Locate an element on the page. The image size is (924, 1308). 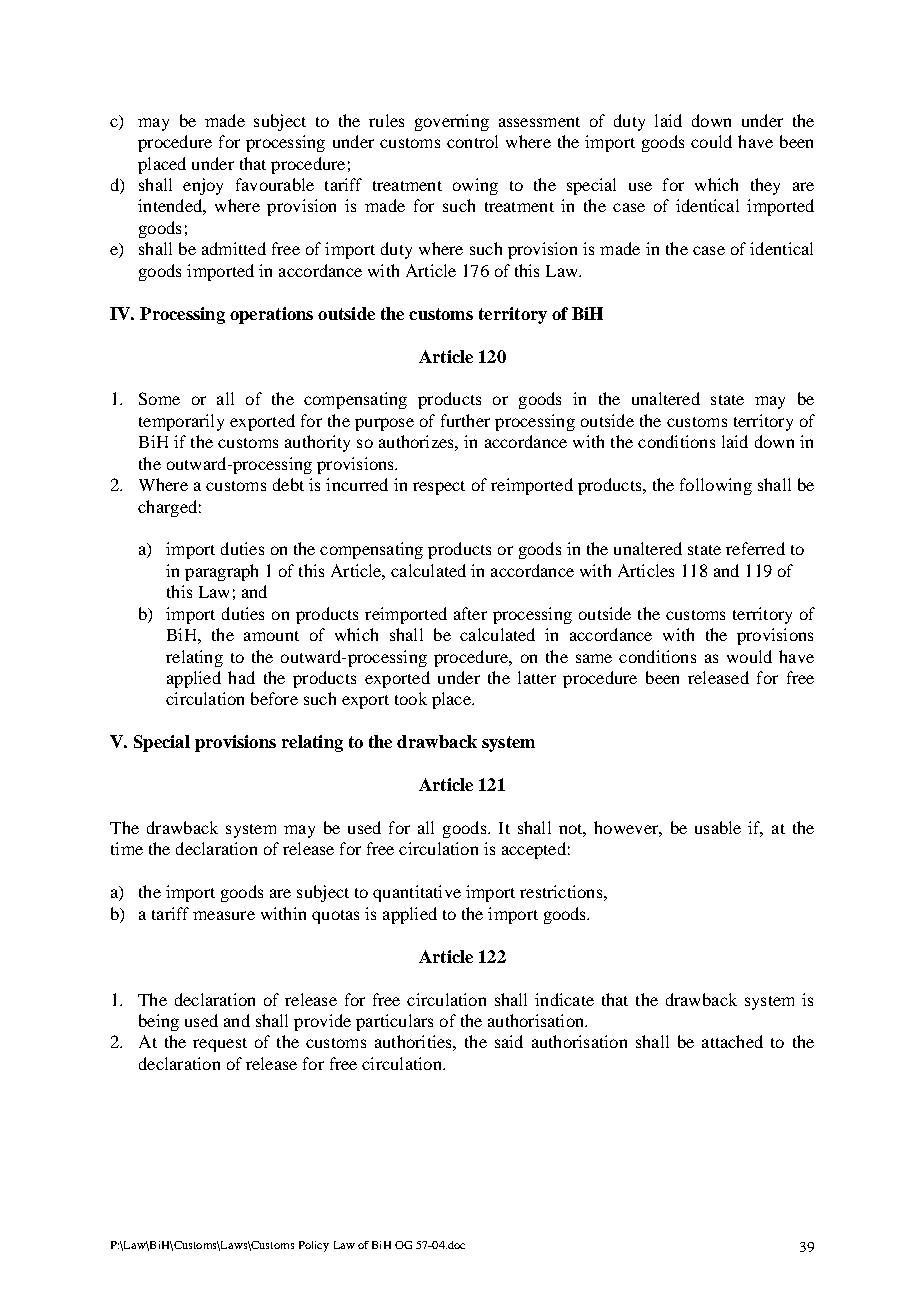
Policy is located at coordinates (314, 1246).
